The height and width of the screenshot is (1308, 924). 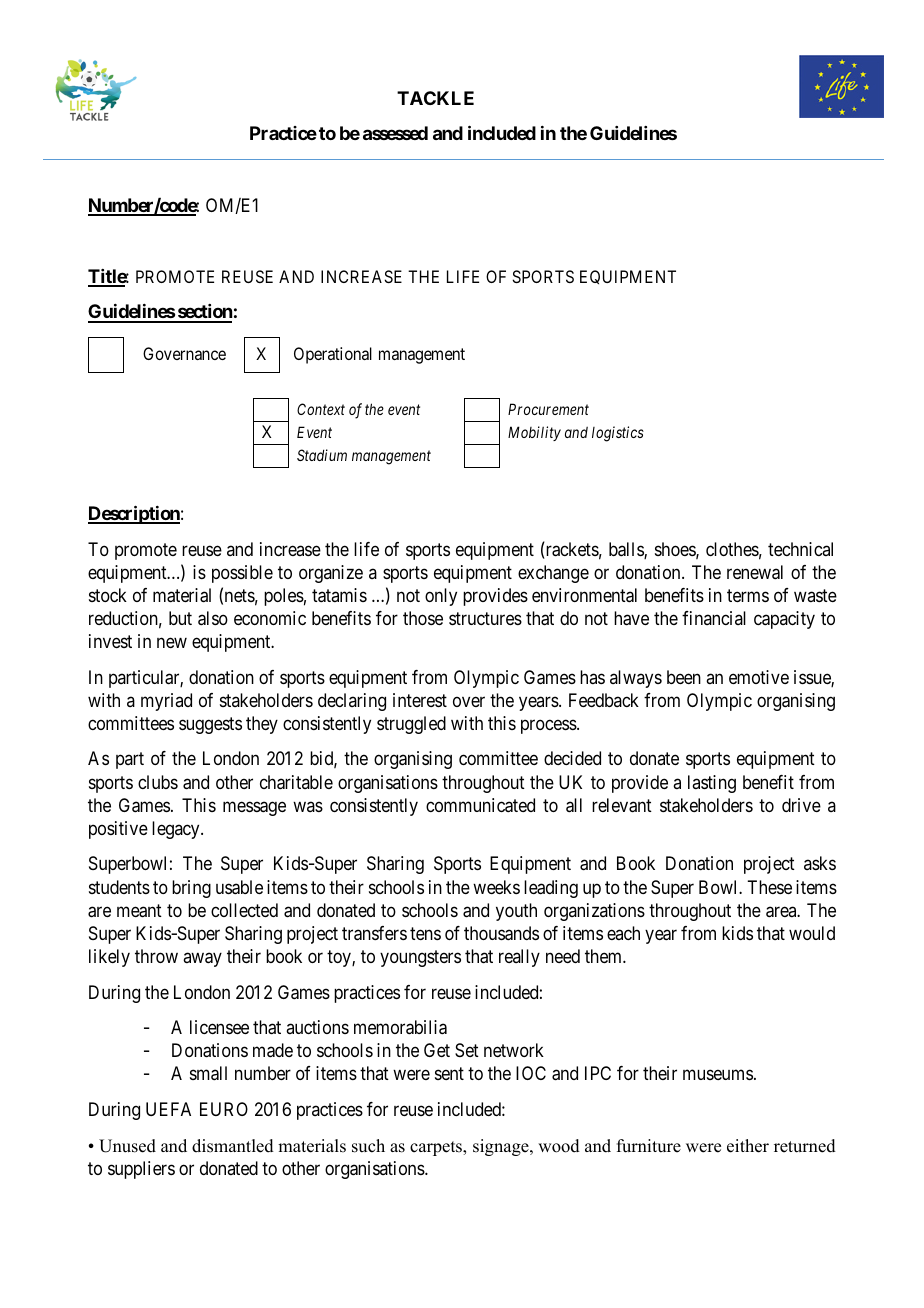 What do you see at coordinates (395, 133) in the screenshot?
I see `assessed` at bounding box center [395, 133].
